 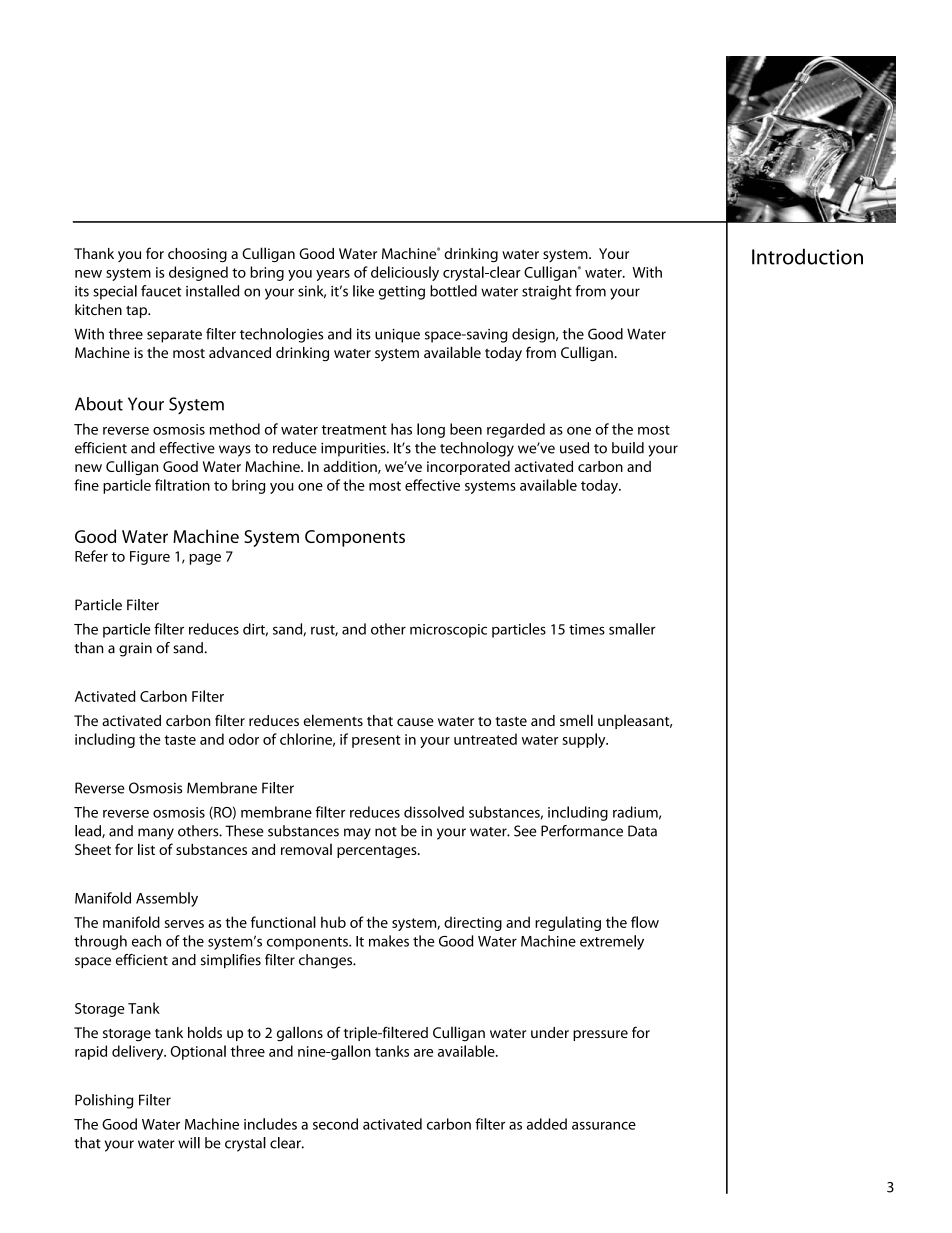 I want to click on faucet, so click(x=161, y=291).
